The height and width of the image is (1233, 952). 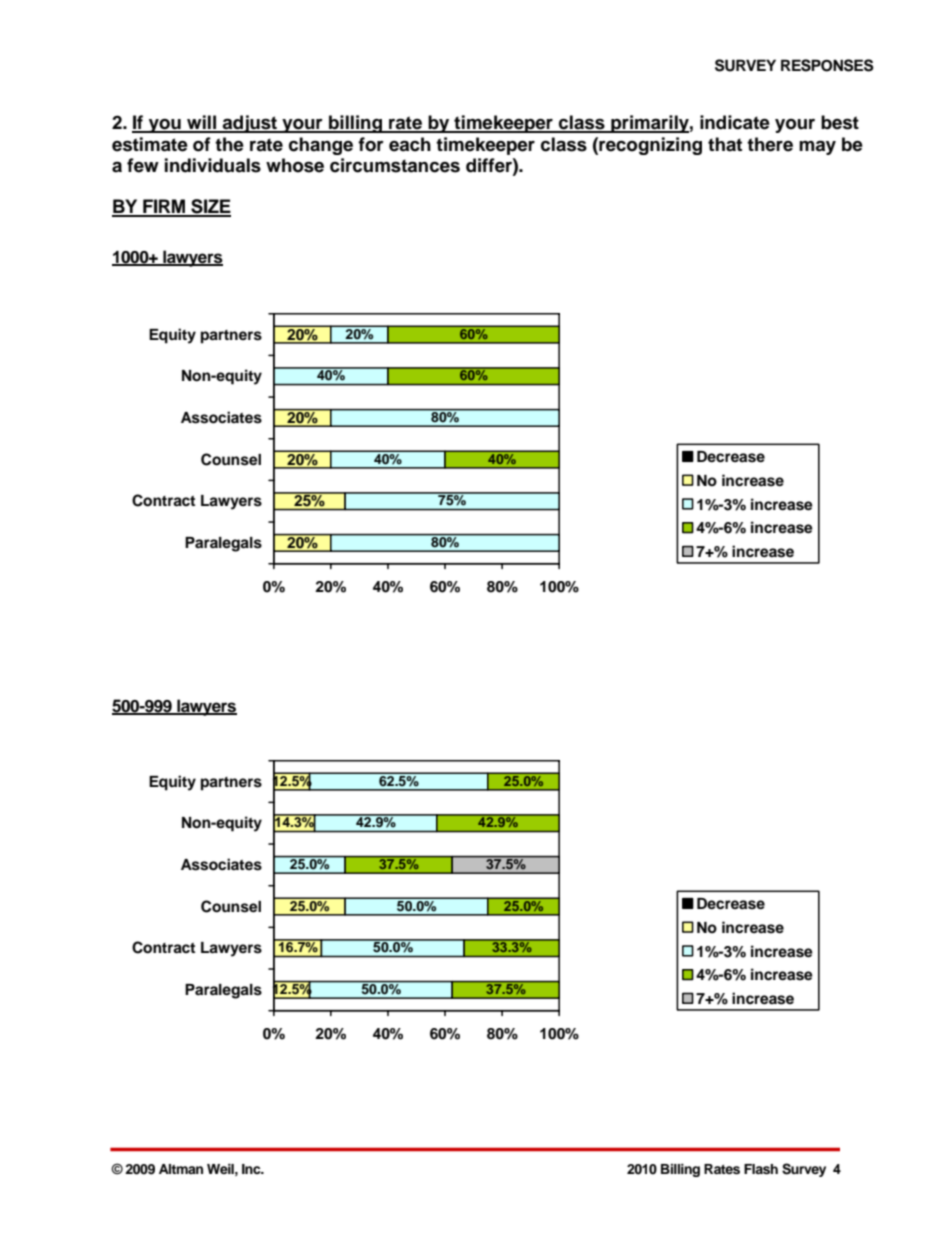 What do you see at coordinates (817, 147) in the image?
I see `may` at bounding box center [817, 147].
